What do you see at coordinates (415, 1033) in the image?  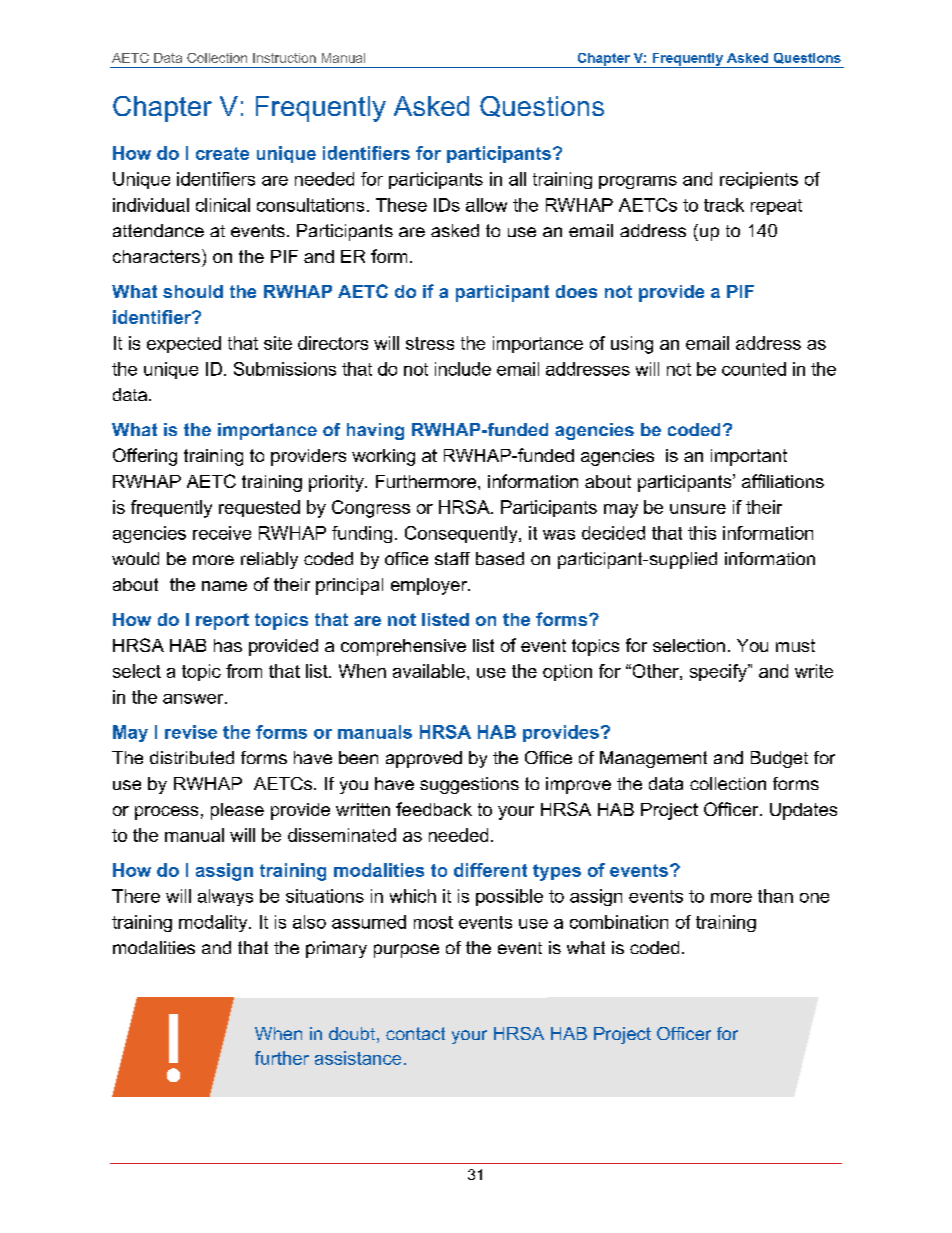 I see `contact` at bounding box center [415, 1033].
